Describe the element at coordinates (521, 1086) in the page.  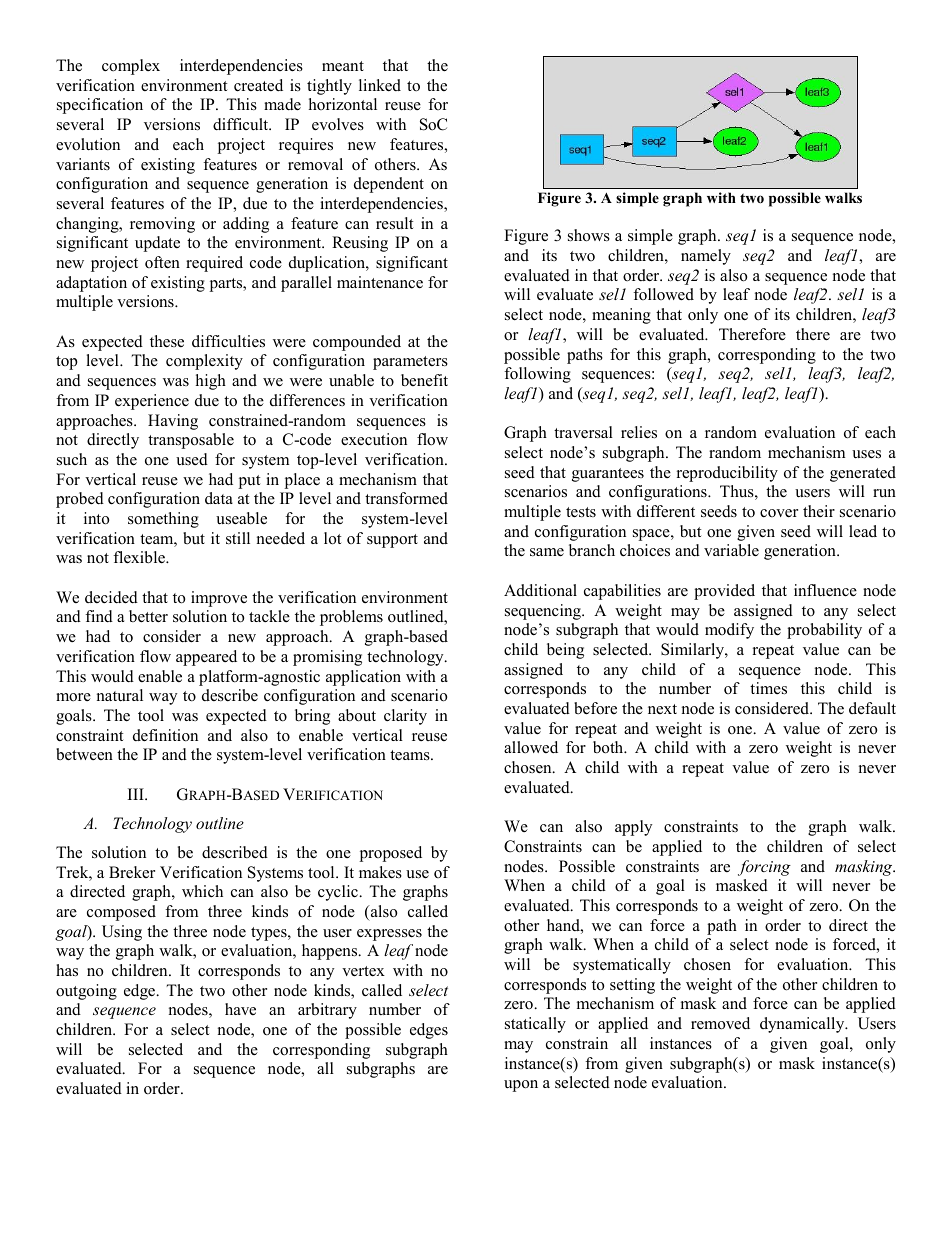
I see `upon` at that location.
